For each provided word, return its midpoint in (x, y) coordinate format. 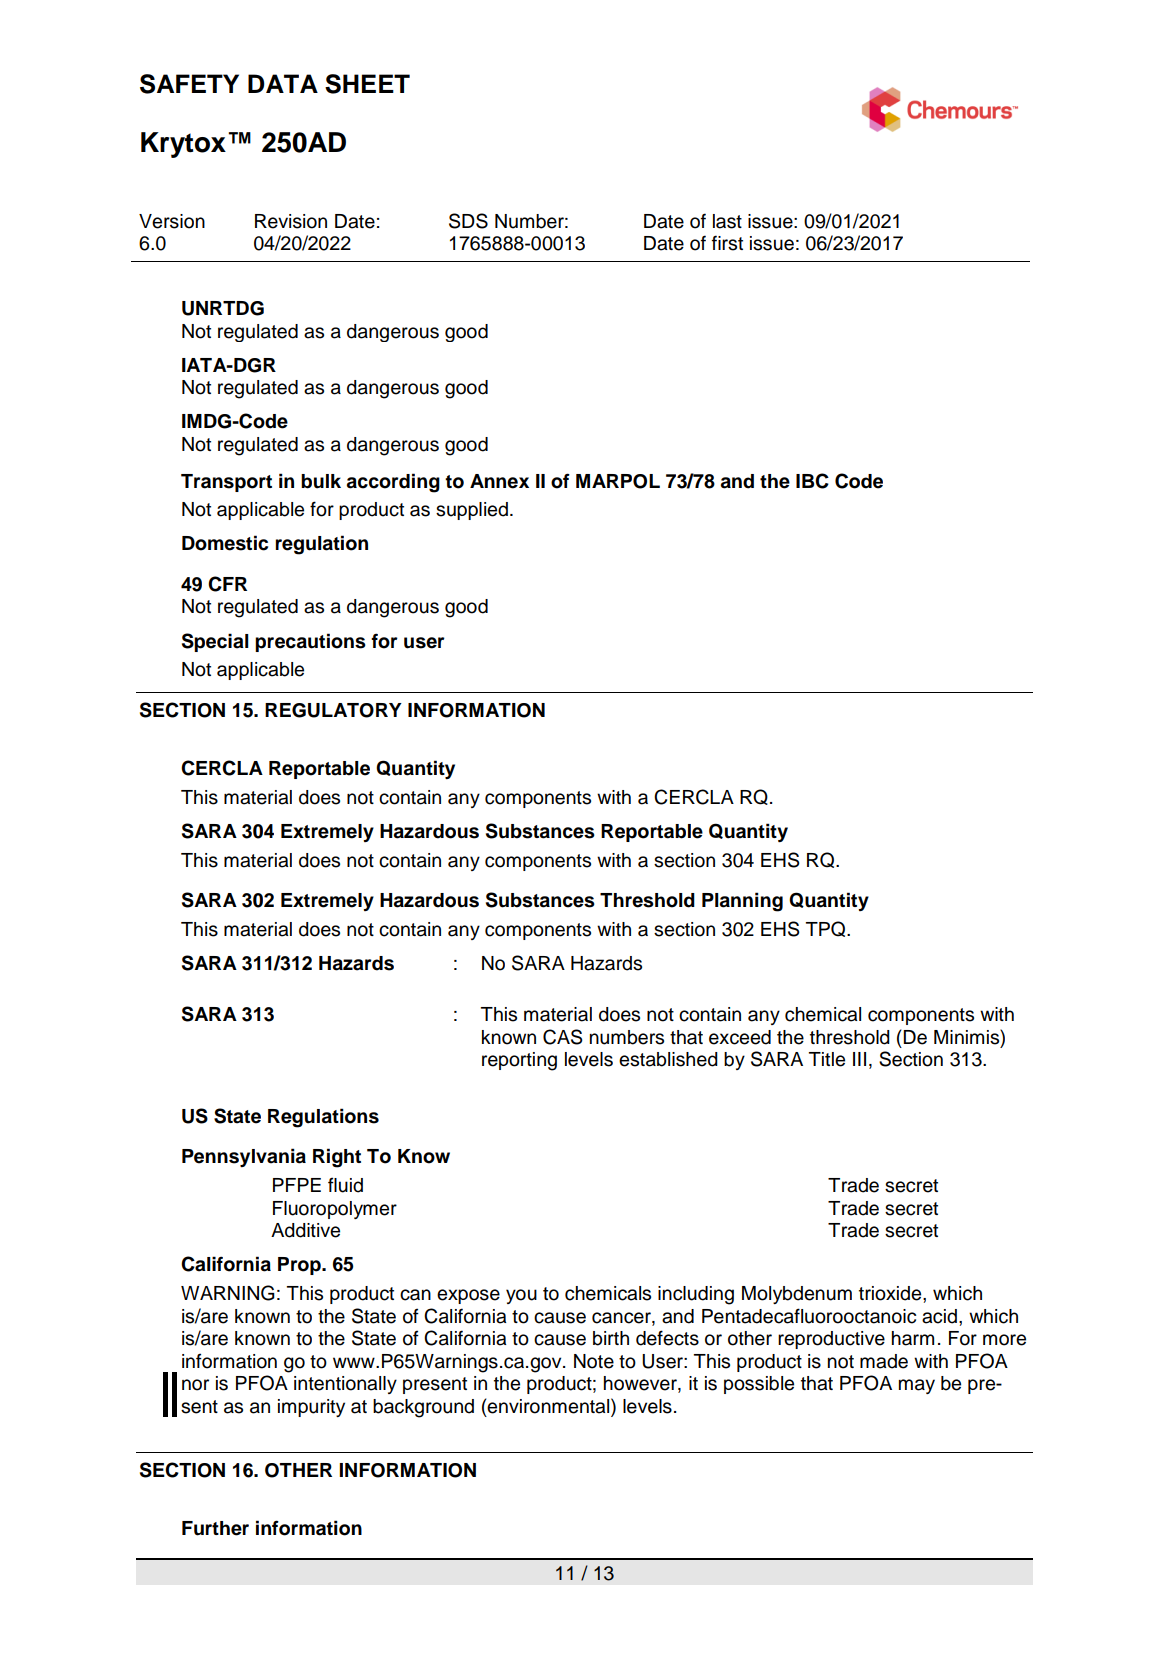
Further (215, 1528)
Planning (742, 902)
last (727, 221)
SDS (468, 221)
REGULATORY (333, 710)
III (859, 1059)
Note (594, 1361)
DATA (283, 83)
